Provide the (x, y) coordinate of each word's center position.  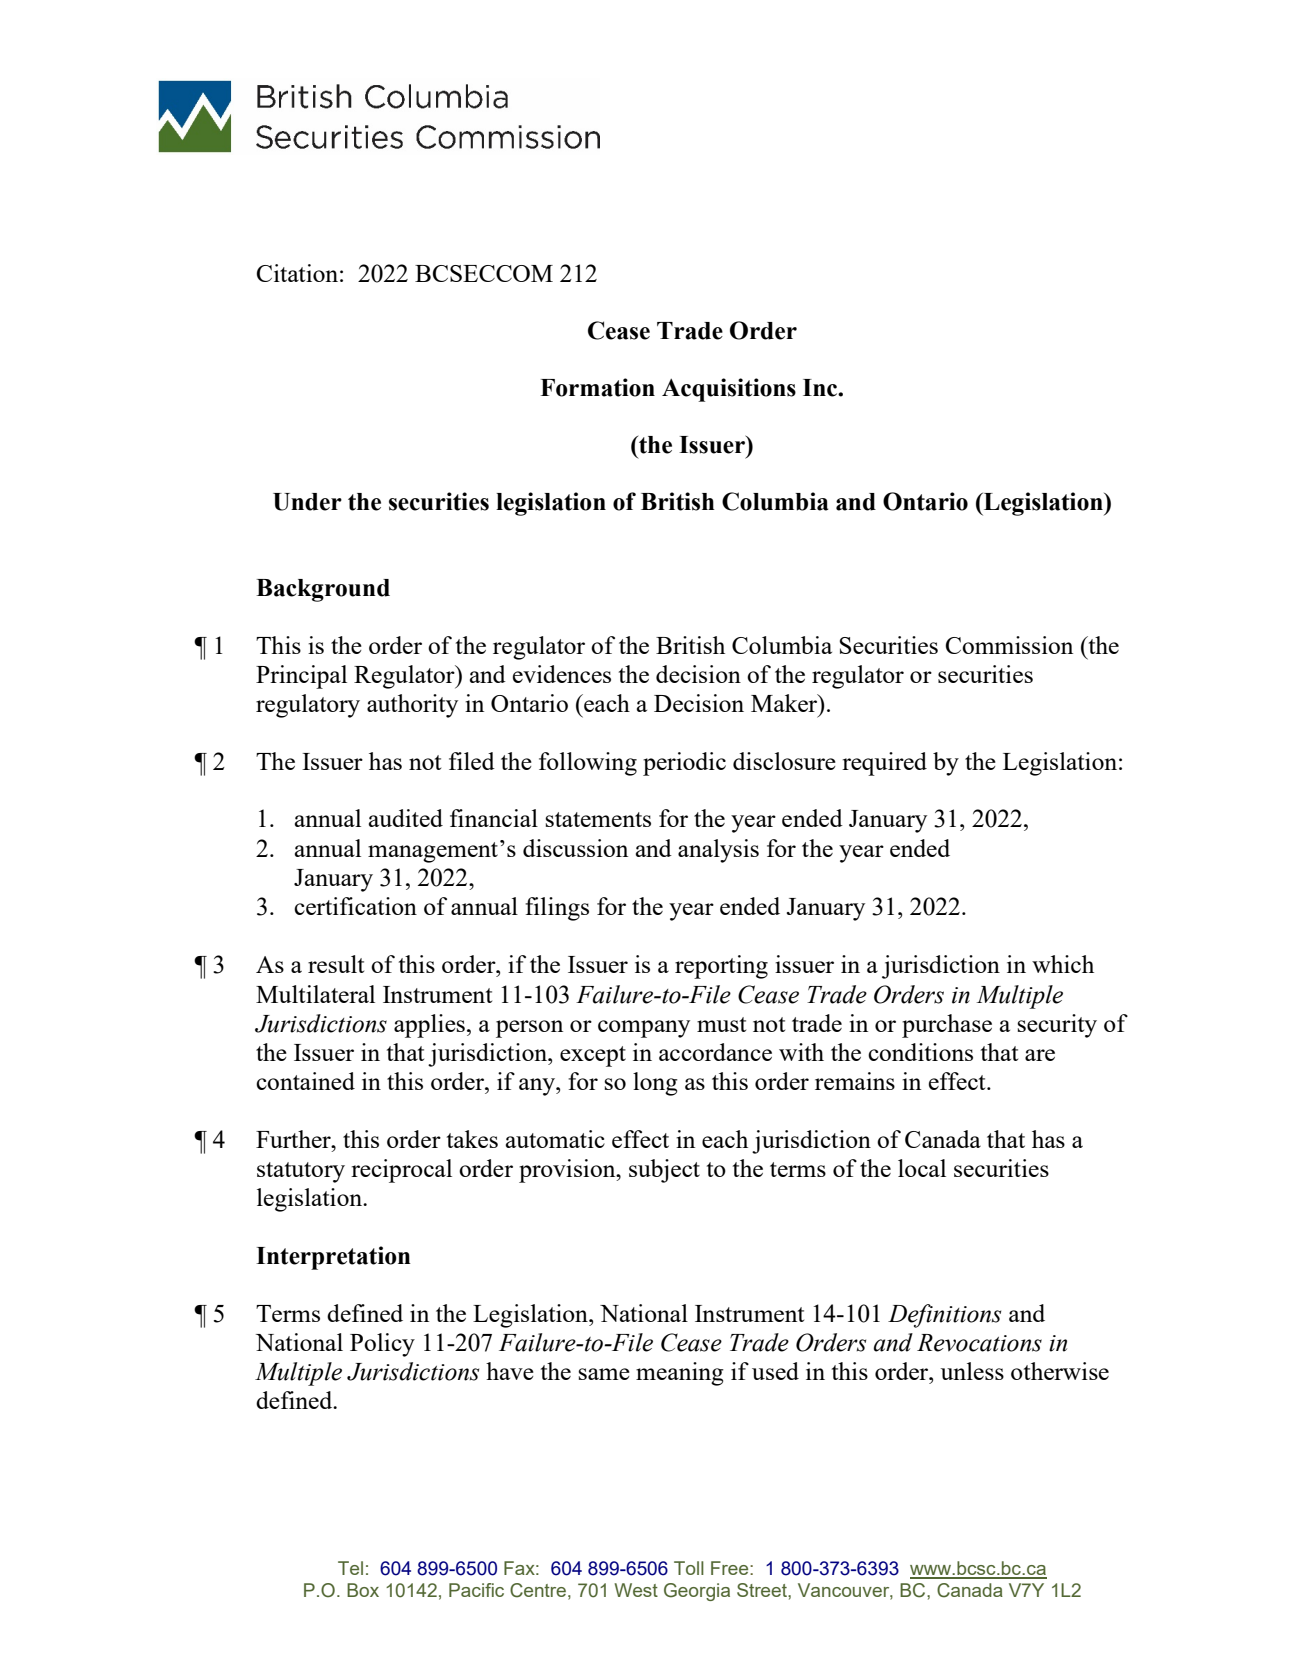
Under (307, 502)
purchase (947, 1026)
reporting (721, 967)
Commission (1009, 645)
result (336, 964)
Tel (350, 1568)
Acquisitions (729, 390)
